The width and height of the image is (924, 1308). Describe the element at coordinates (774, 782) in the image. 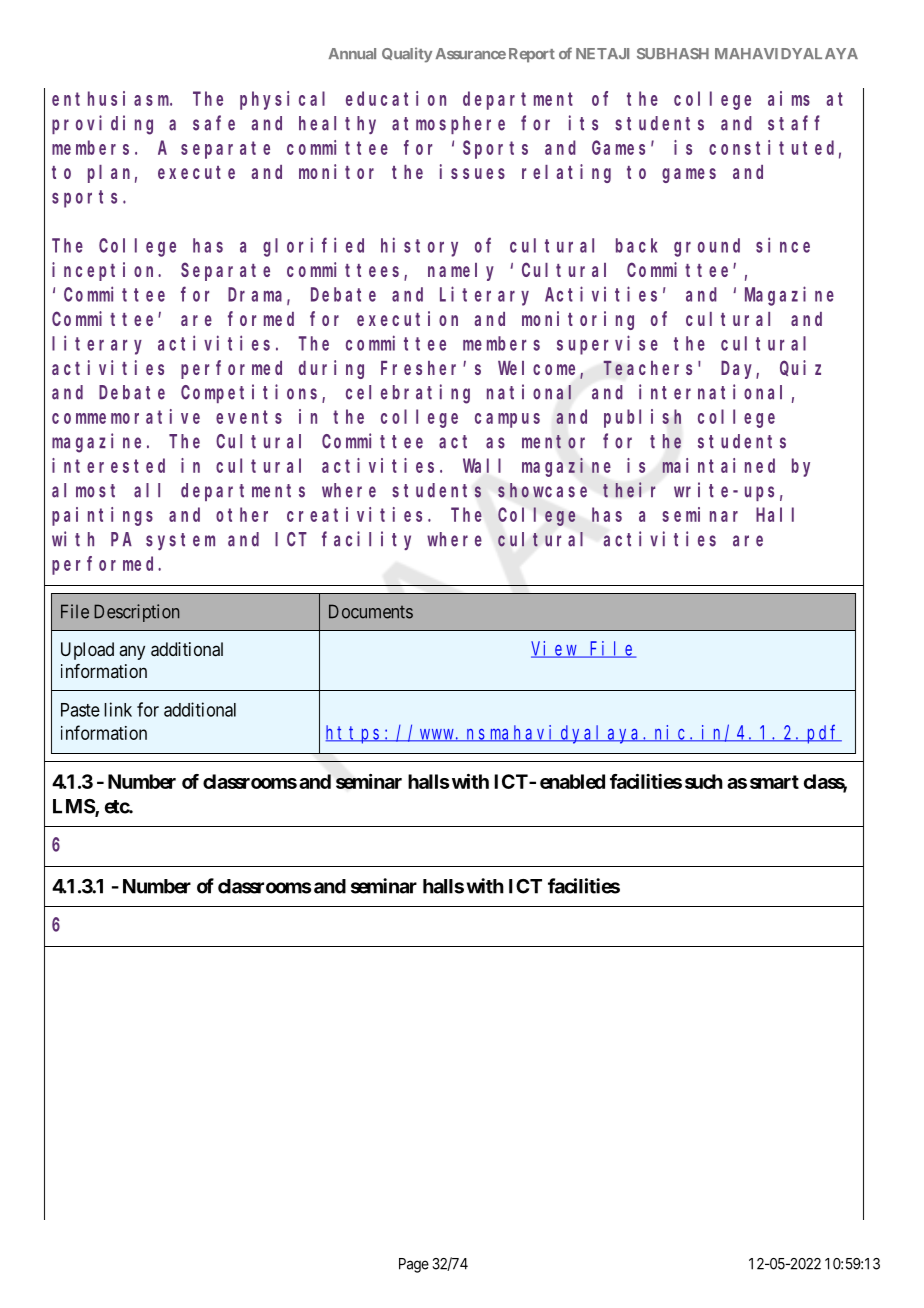

I see `smart` at that location.
